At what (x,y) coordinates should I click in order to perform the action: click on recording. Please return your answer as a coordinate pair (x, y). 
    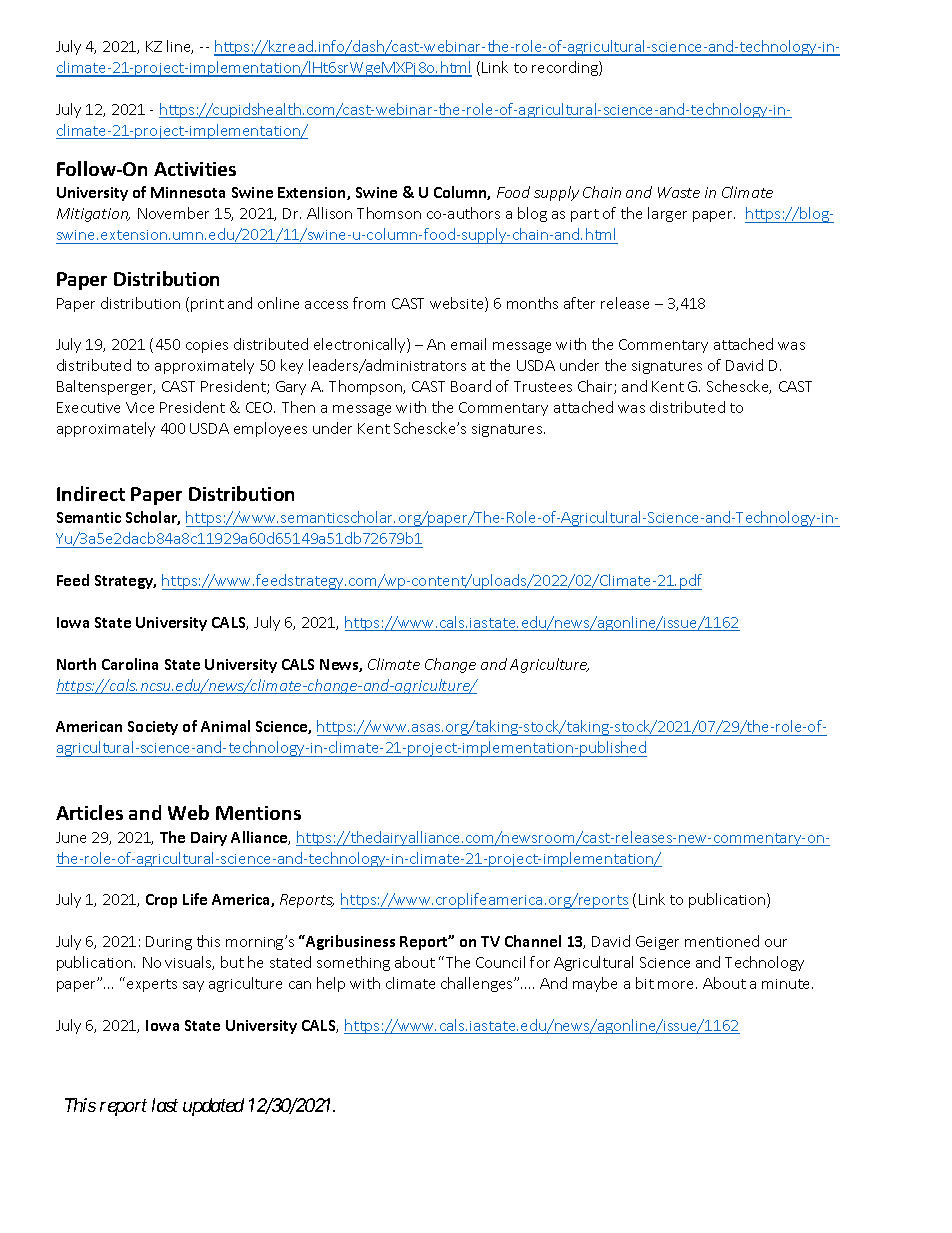
    Looking at the image, I should click on (566, 68).
